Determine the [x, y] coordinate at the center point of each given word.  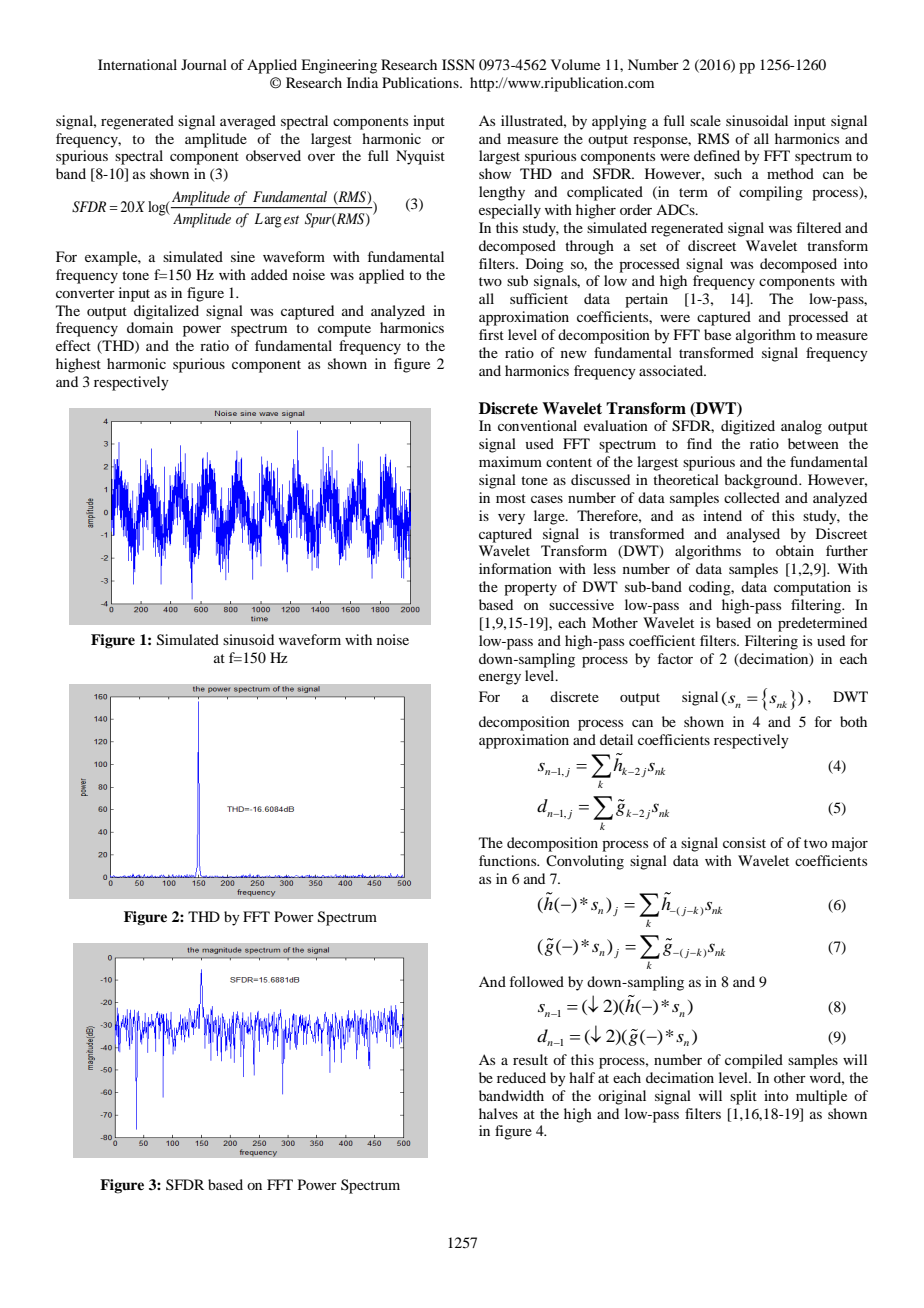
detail [616, 739]
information [515, 568]
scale [705, 120]
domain [150, 327]
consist [744, 842]
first [491, 334]
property [530, 589]
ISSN [458, 65]
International [137, 64]
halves [498, 1113]
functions [509, 860]
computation [812, 588]
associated [672, 370]
